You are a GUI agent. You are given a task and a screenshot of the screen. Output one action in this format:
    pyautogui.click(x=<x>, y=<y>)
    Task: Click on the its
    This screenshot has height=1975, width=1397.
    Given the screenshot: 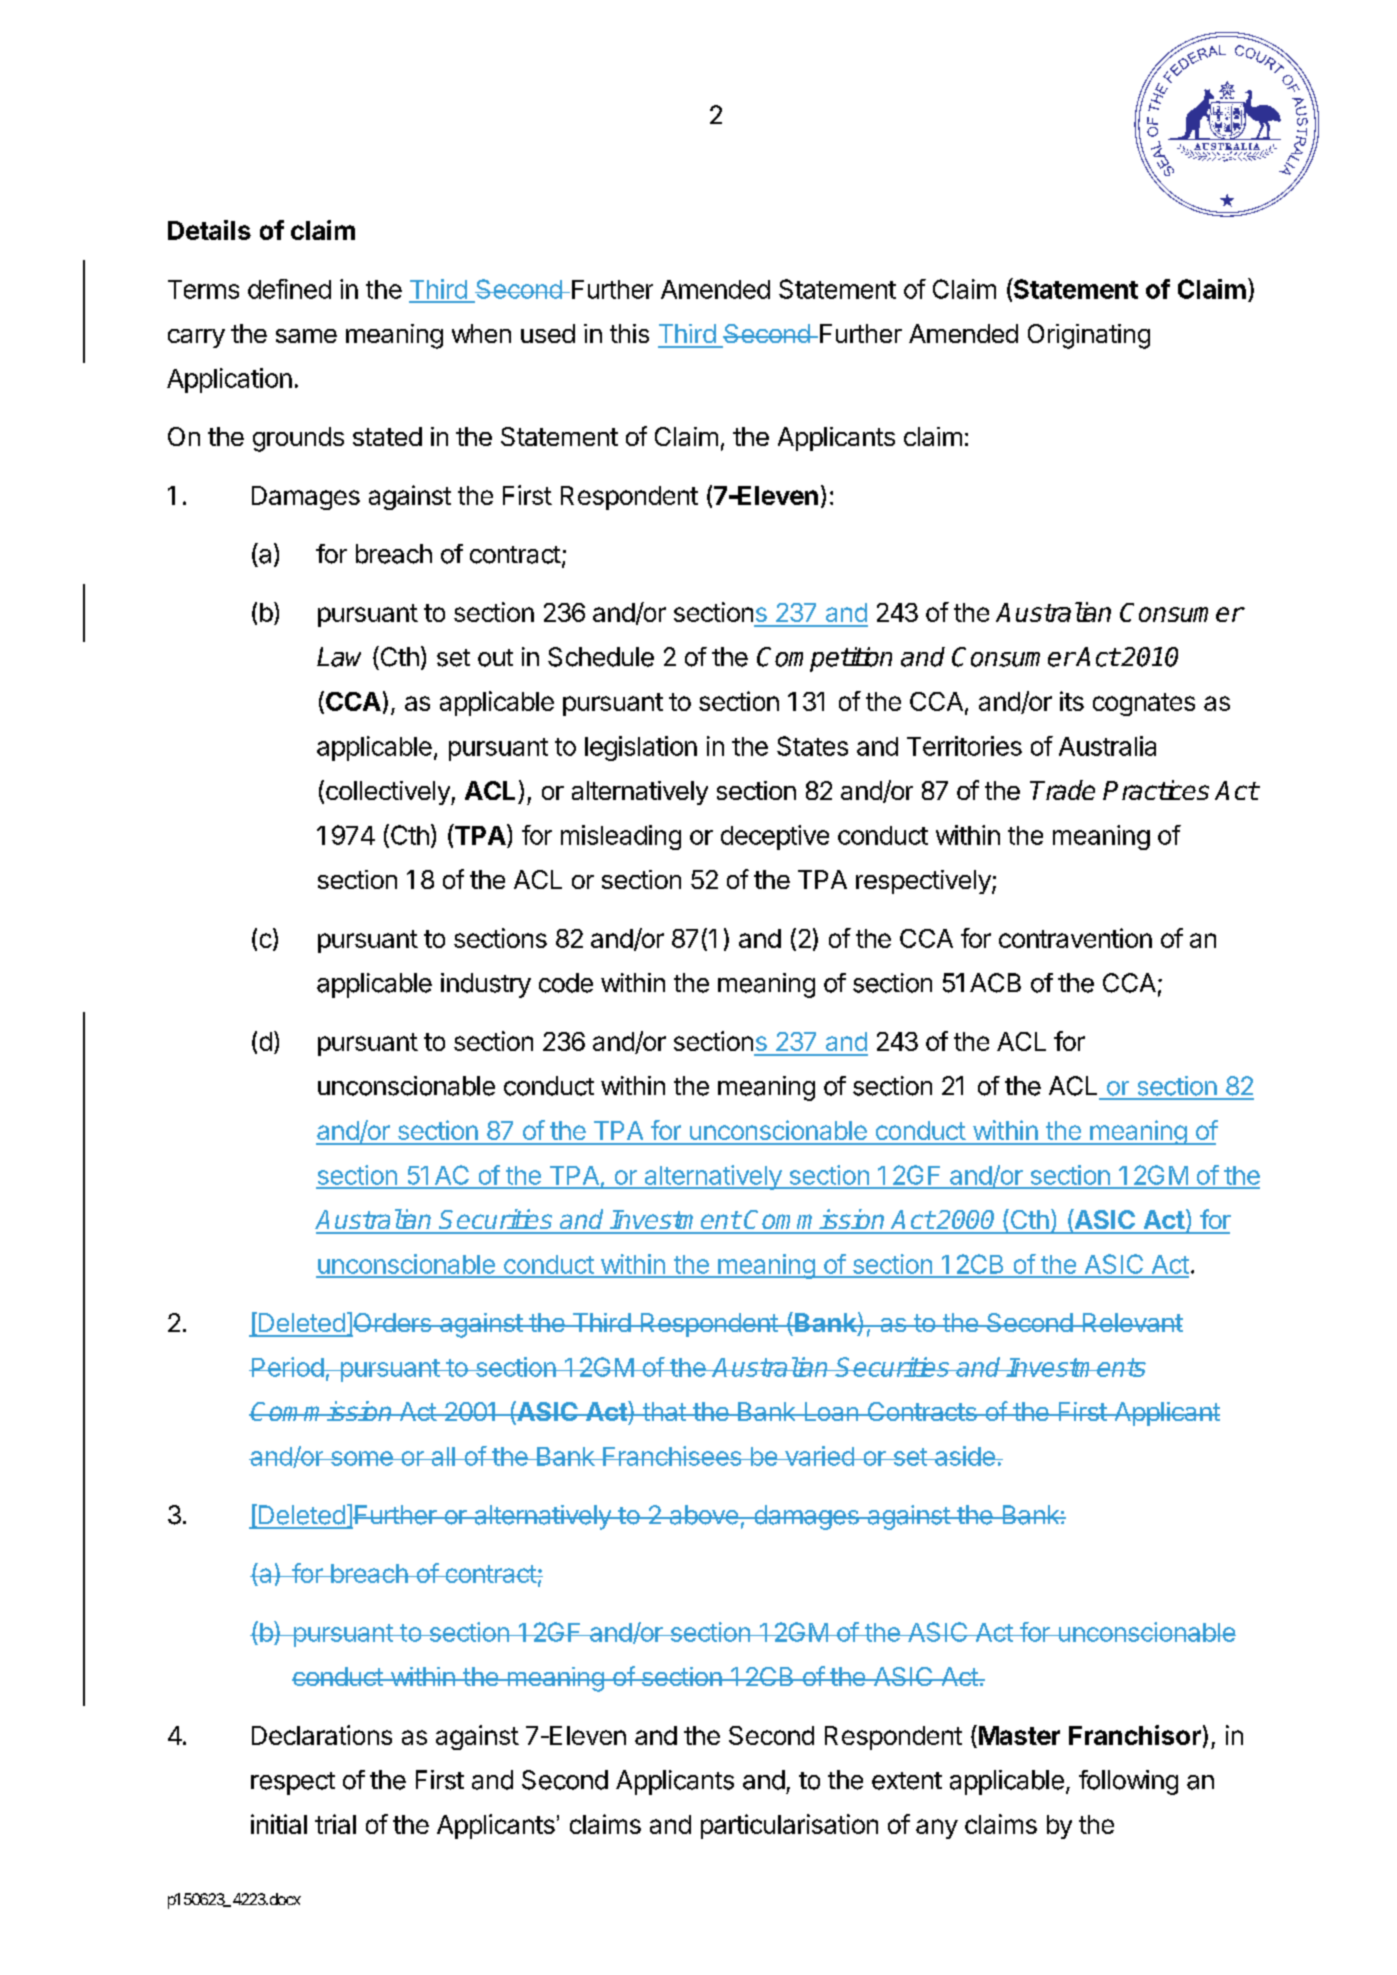 What is the action you would take?
    pyautogui.click(x=1072, y=701)
